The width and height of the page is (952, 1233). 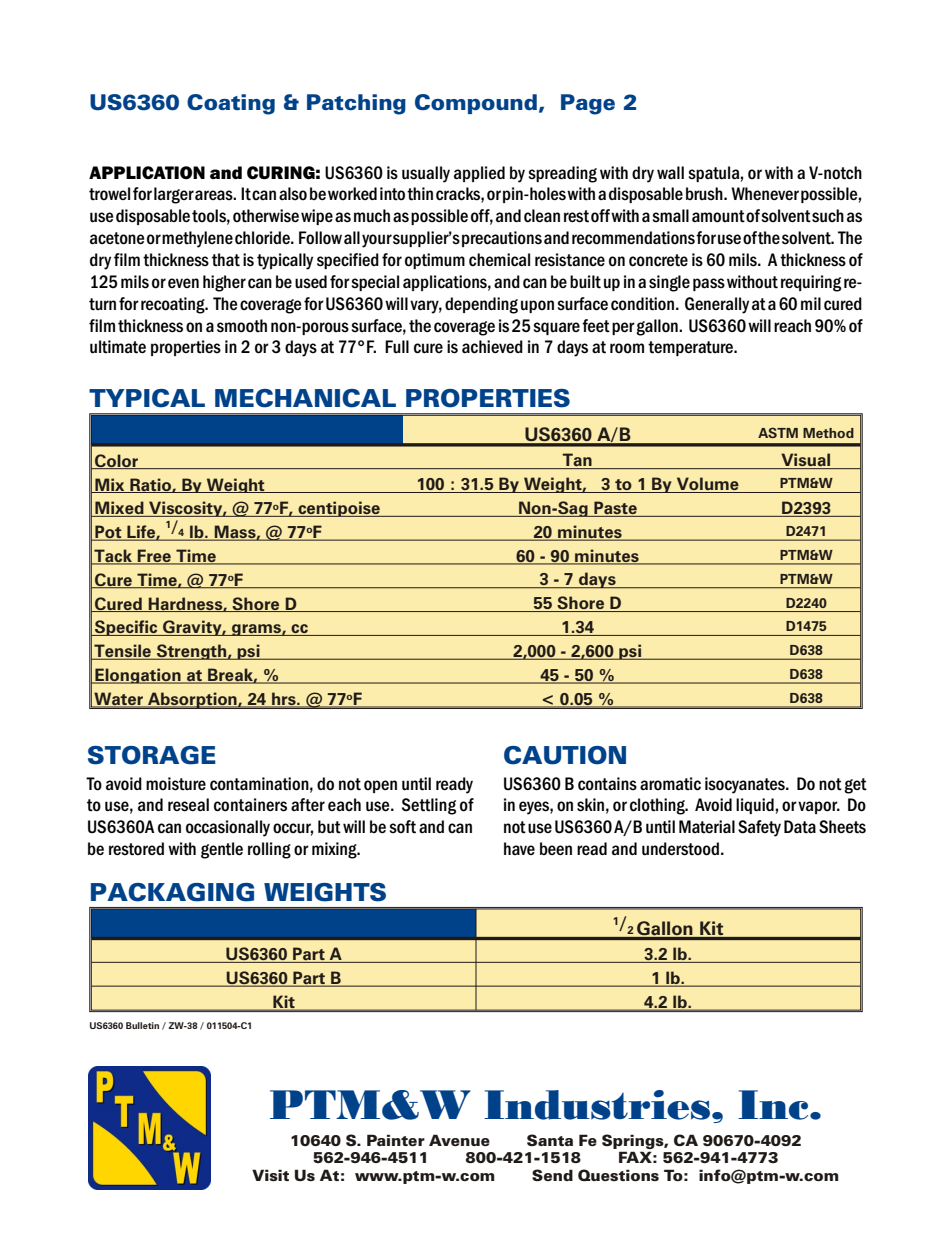 I want to click on achieved, so click(x=492, y=347).
